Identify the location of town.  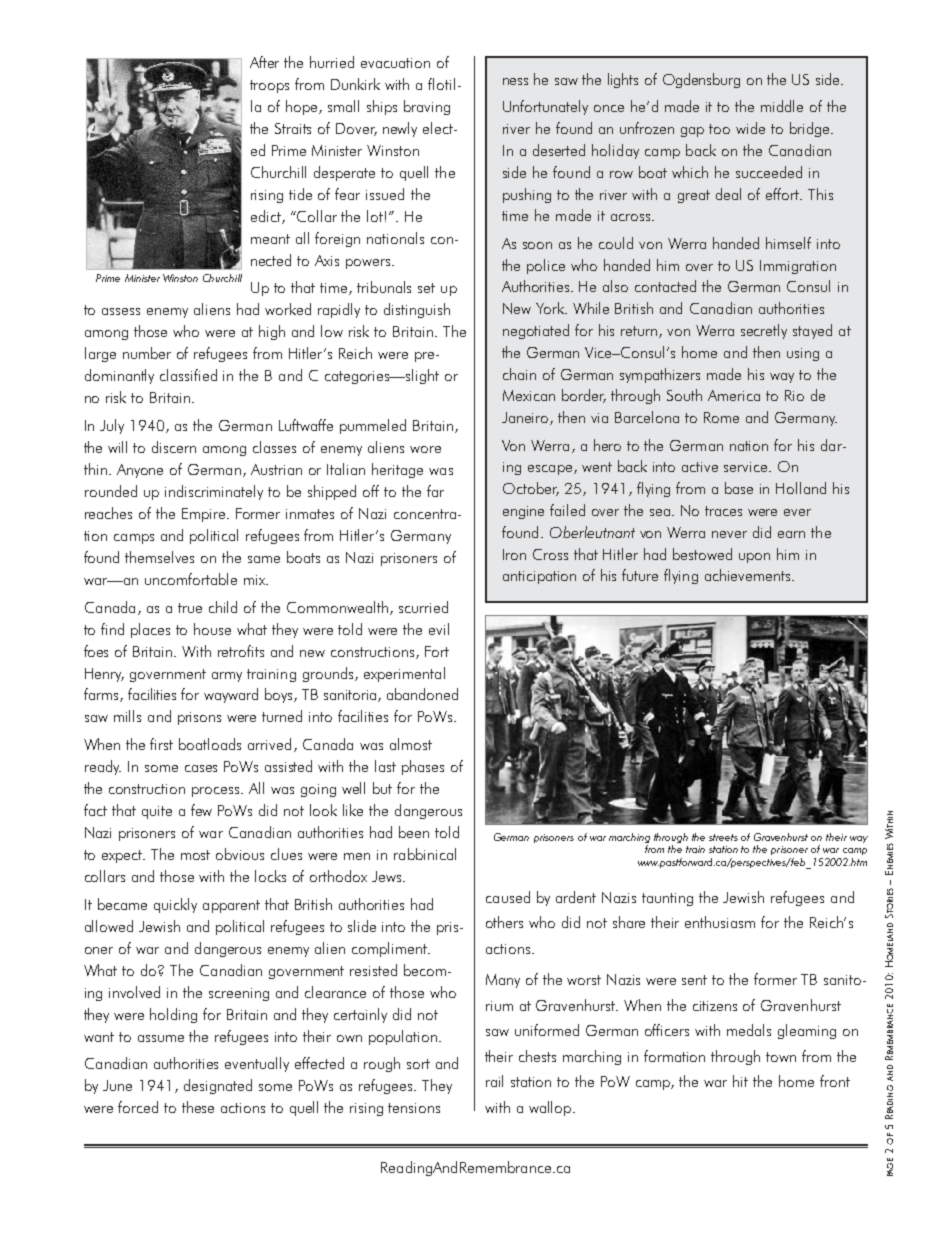
(781, 1057).
